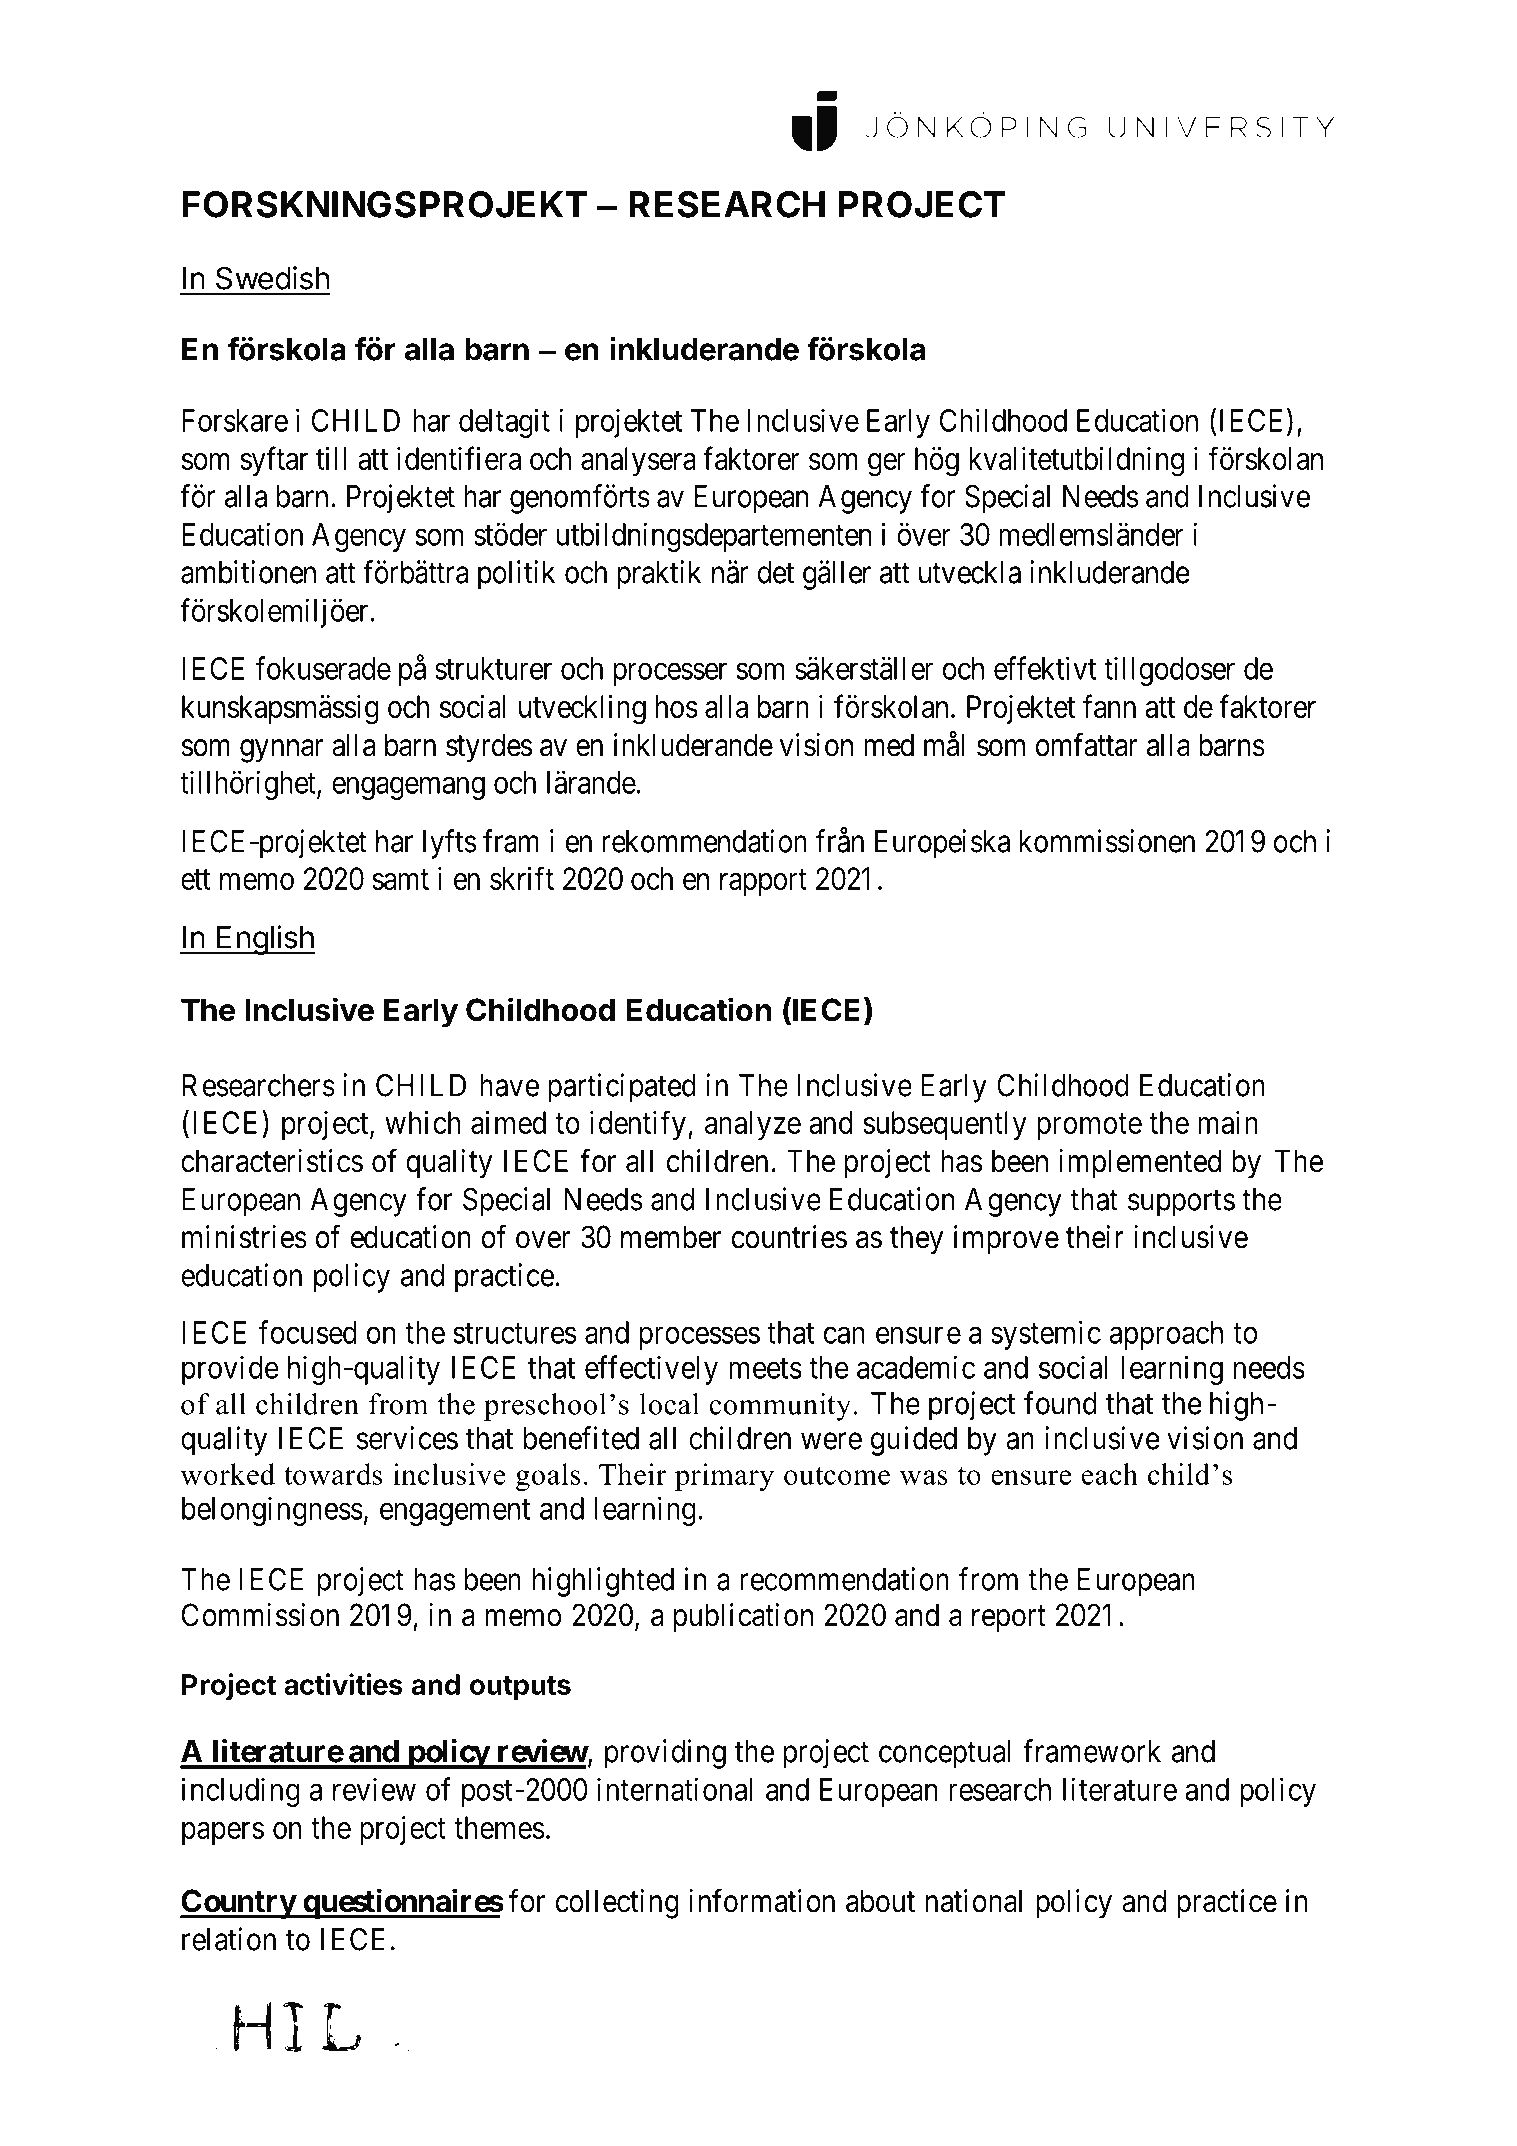  What do you see at coordinates (886, 465) in the screenshot?
I see `ger` at bounding box center [886, 465].
